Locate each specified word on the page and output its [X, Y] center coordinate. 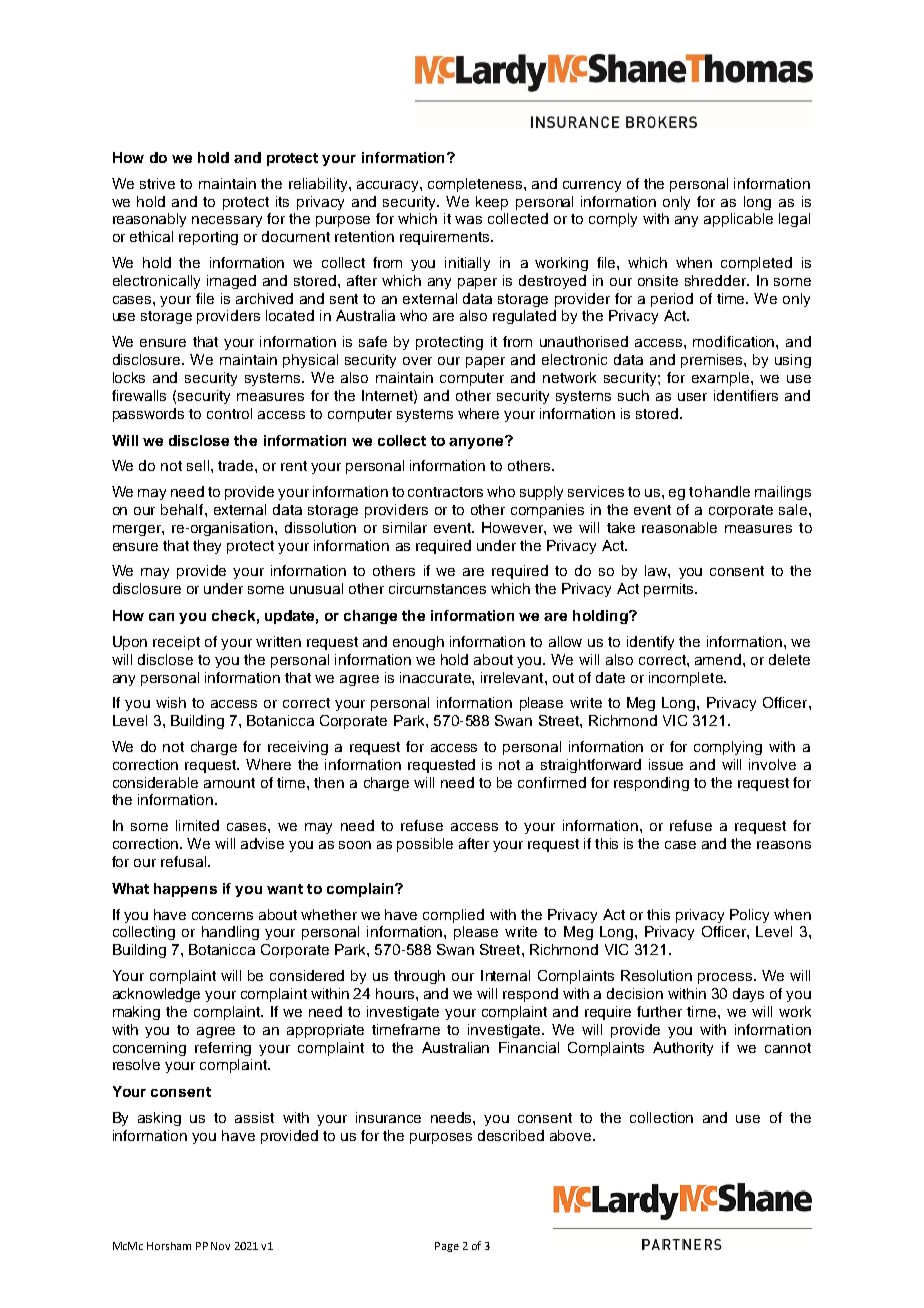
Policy [749, 916]
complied [453, 916]
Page [447, 1247]
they [207, 547]
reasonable [679, 527]
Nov [220, 1246]
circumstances [437, 588]
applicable [738, 220]
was [468, 220]
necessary [227, 221]
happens [185, 890]
